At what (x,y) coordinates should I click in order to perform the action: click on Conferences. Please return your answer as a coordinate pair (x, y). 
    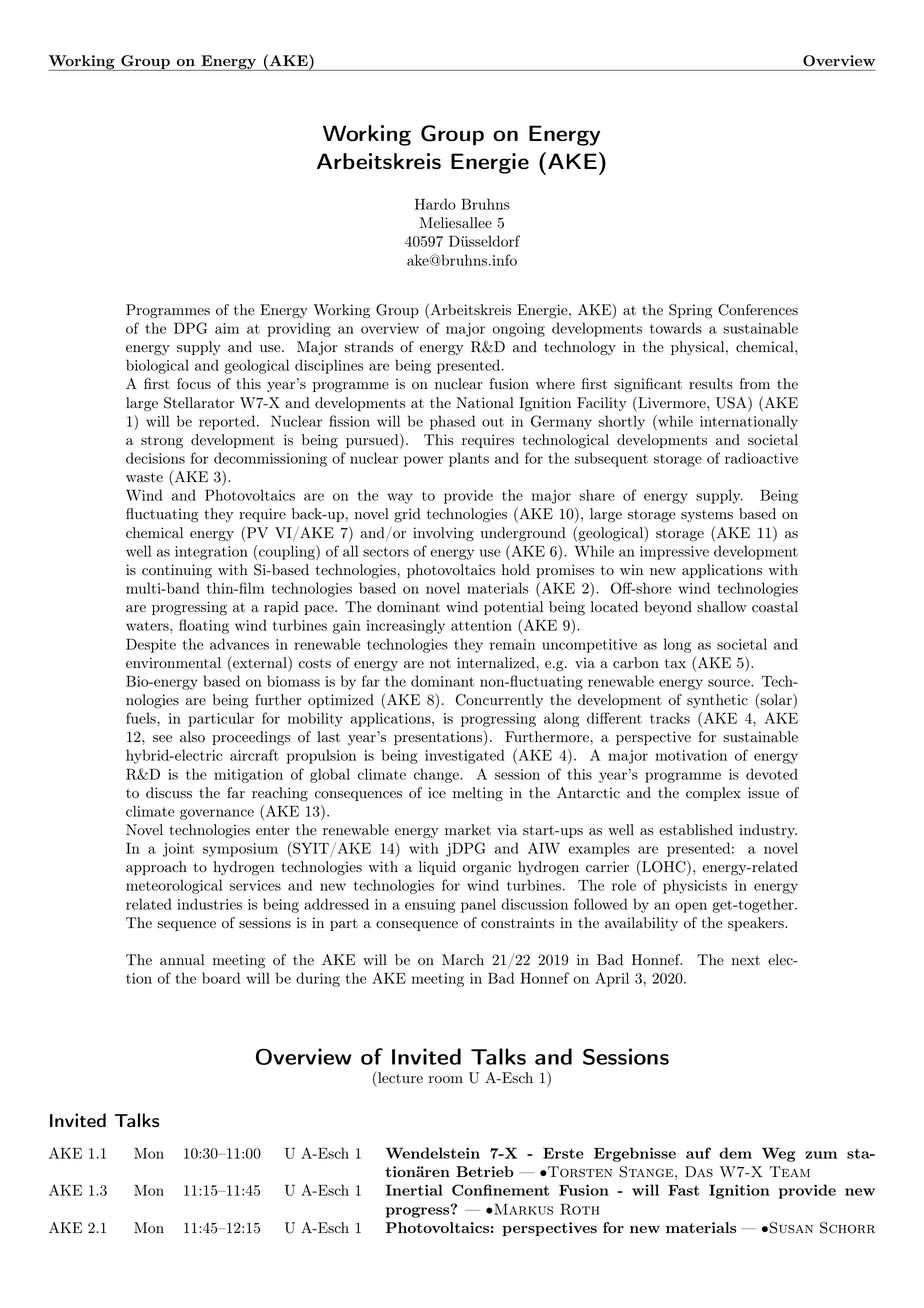
    Looking at the image, I should click on (758, 310).
